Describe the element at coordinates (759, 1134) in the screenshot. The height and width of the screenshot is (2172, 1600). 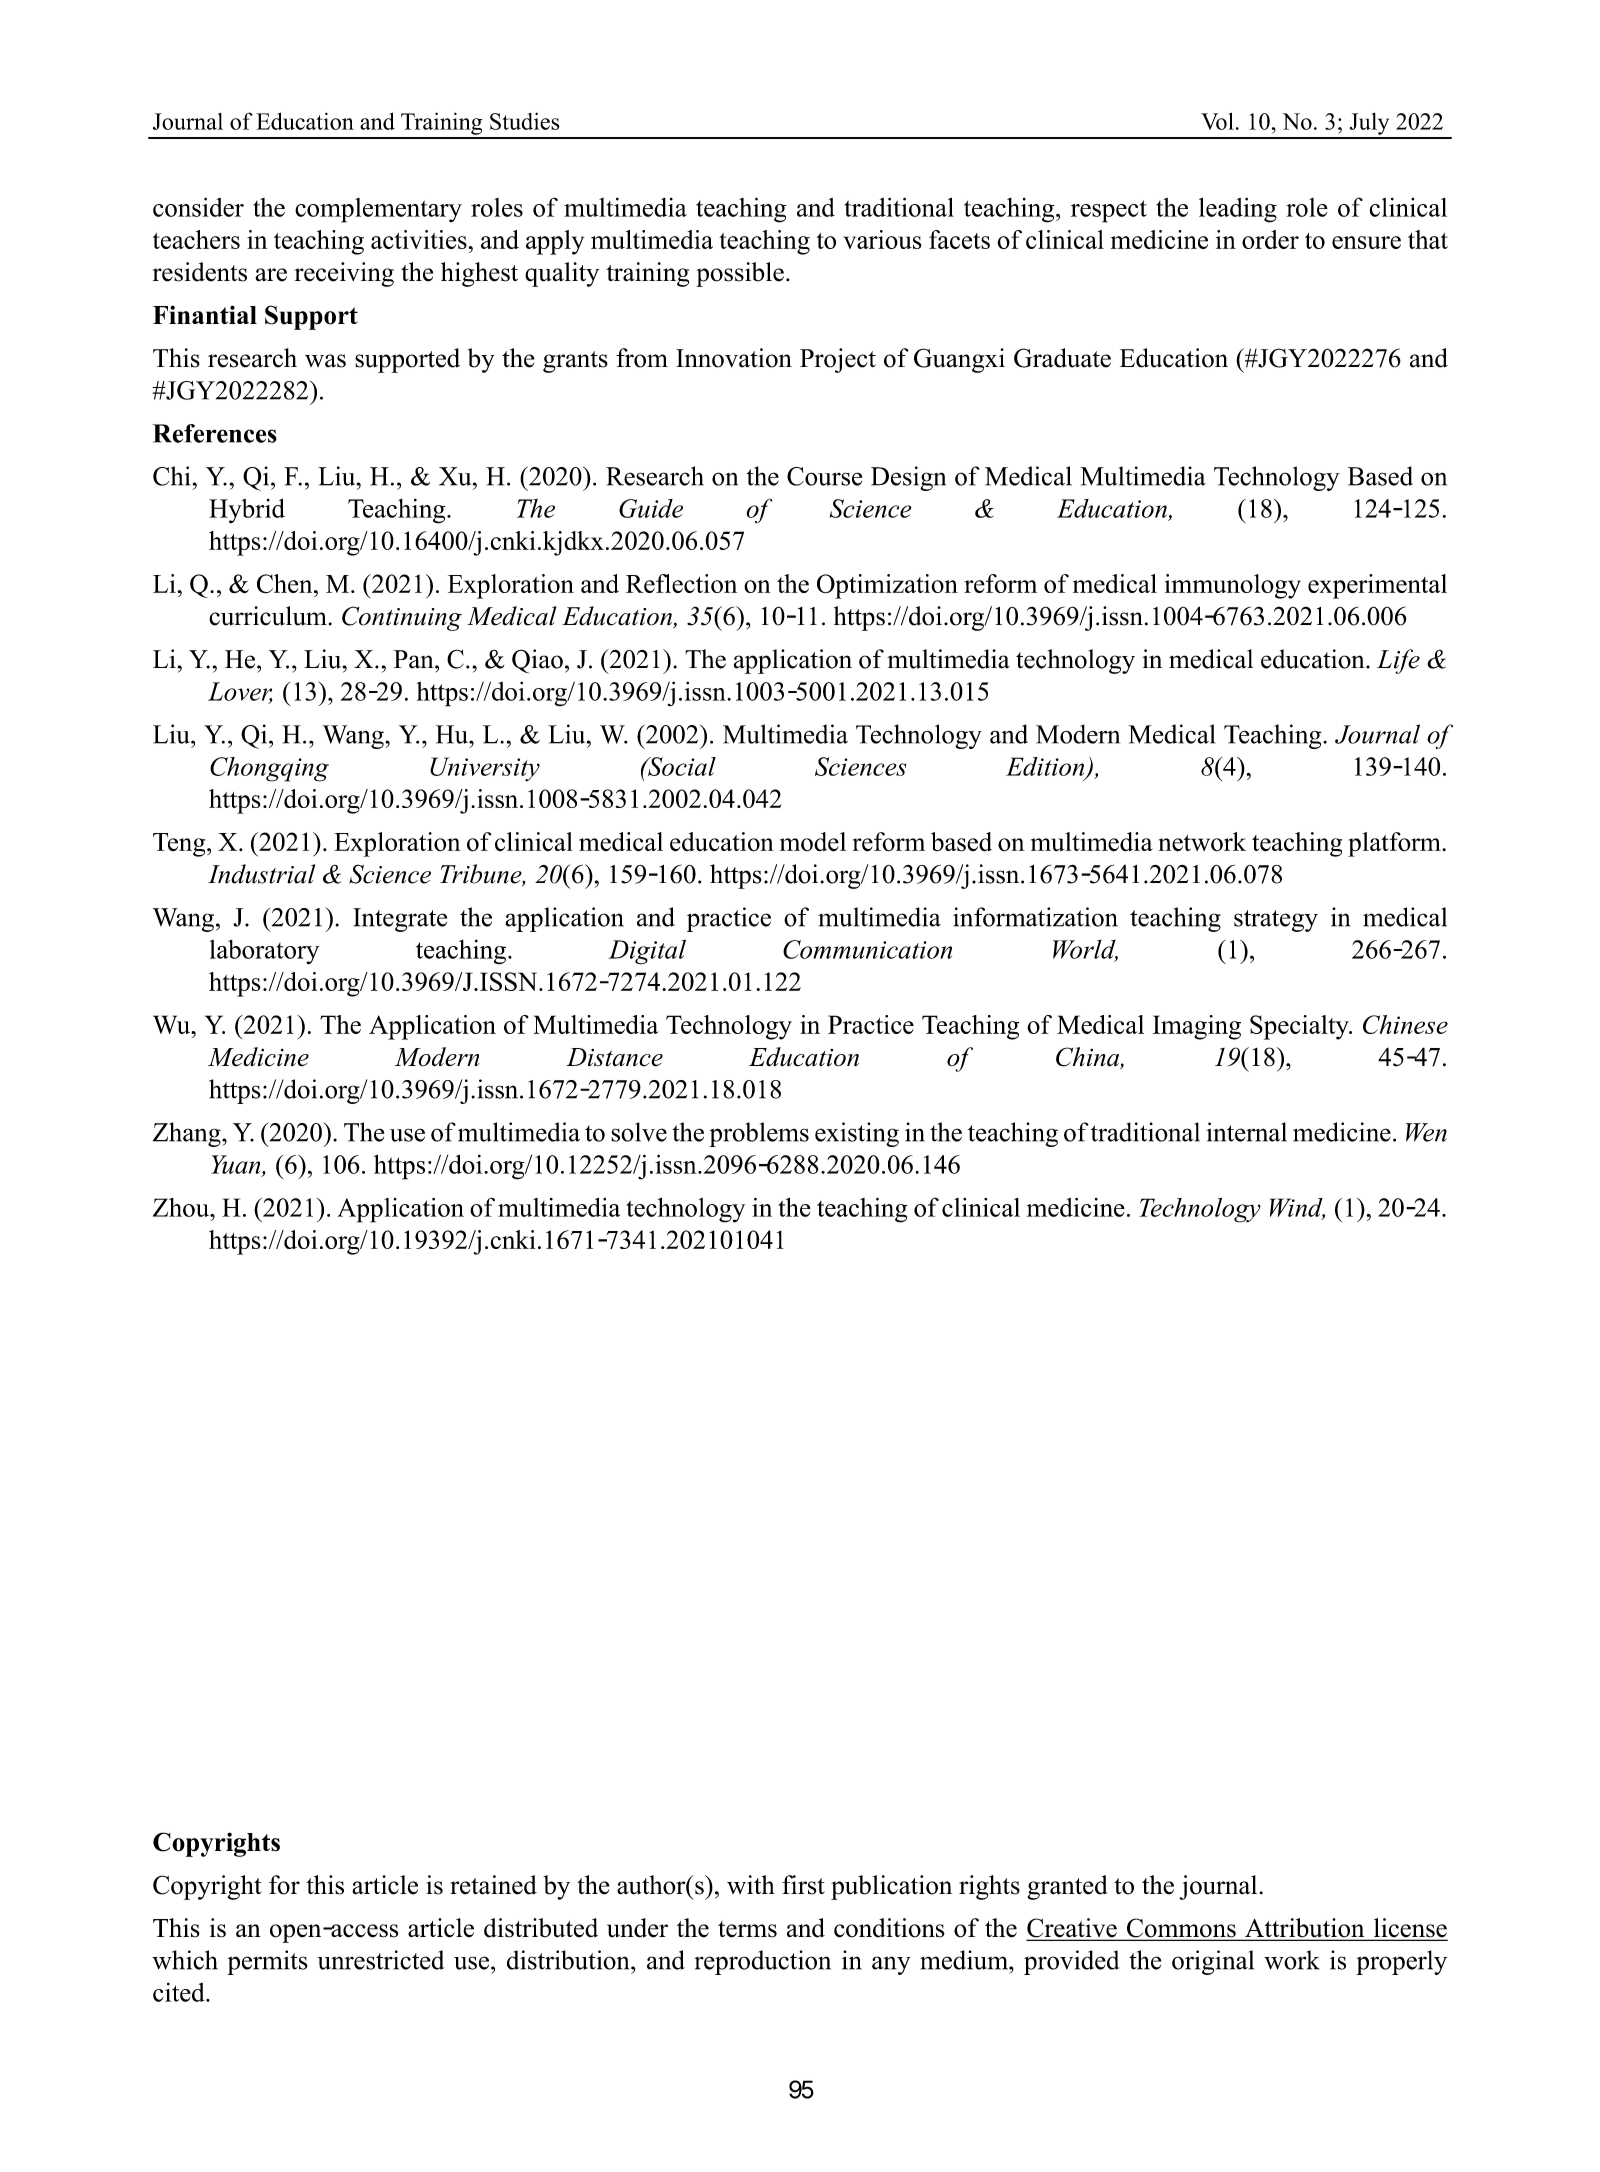
I see `problems` at that location.
